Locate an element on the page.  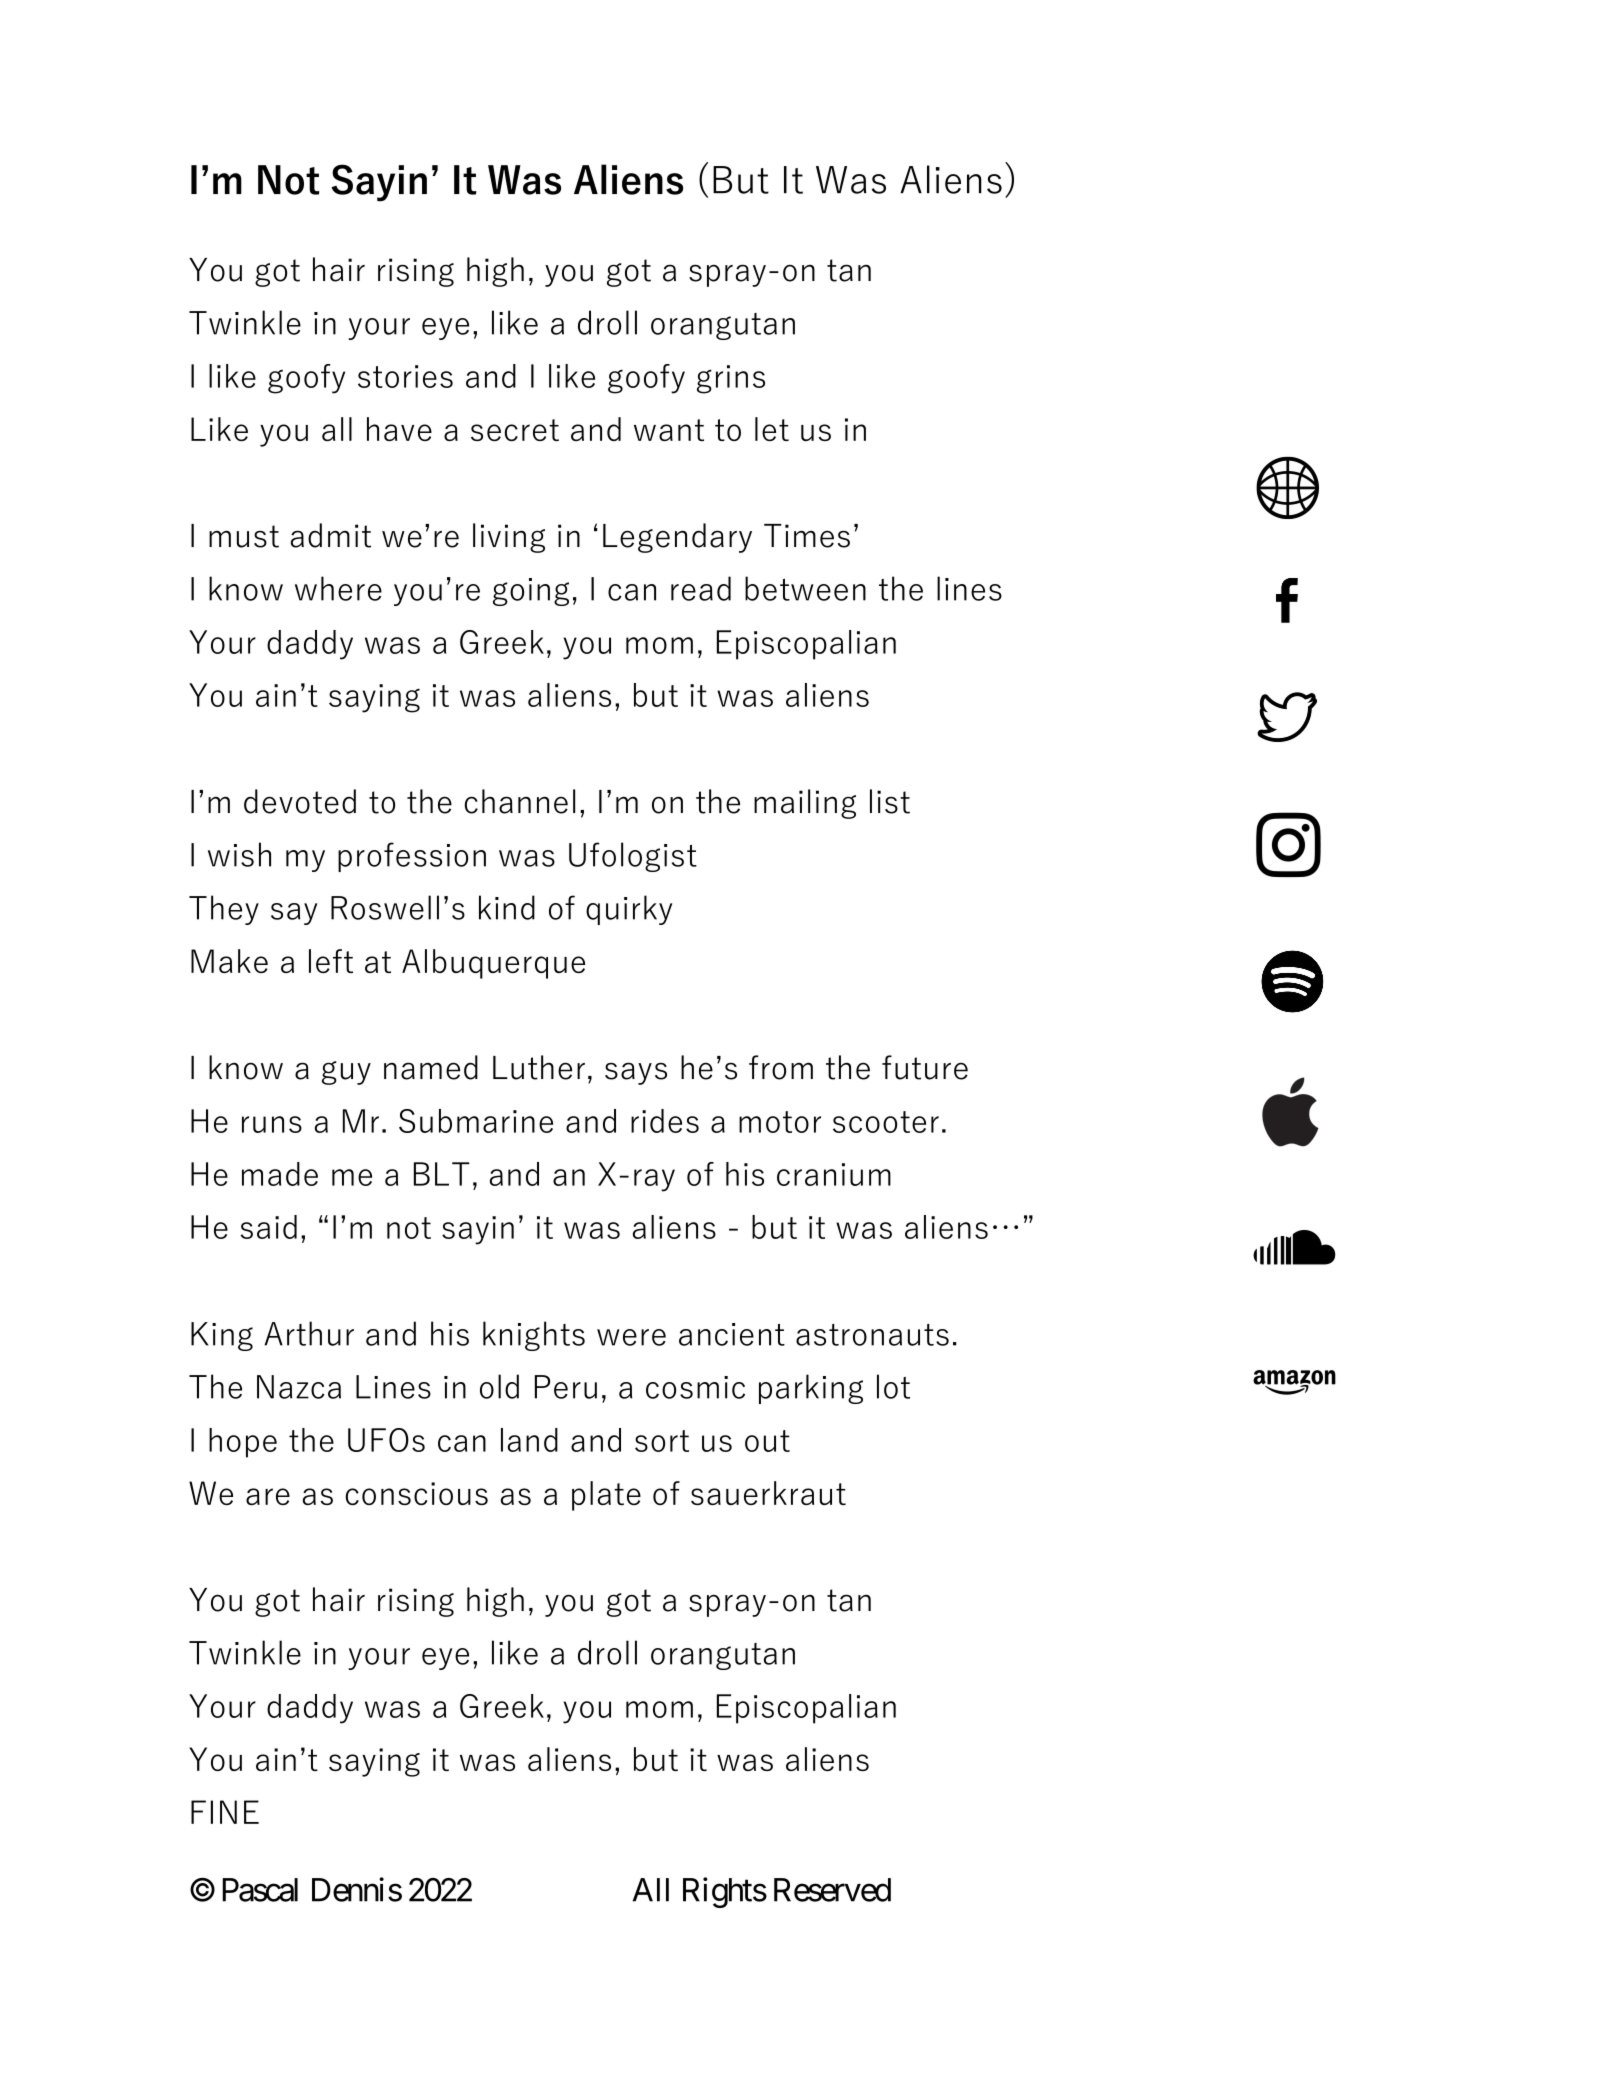
Pascal is located at coordinates (260, 1890).
